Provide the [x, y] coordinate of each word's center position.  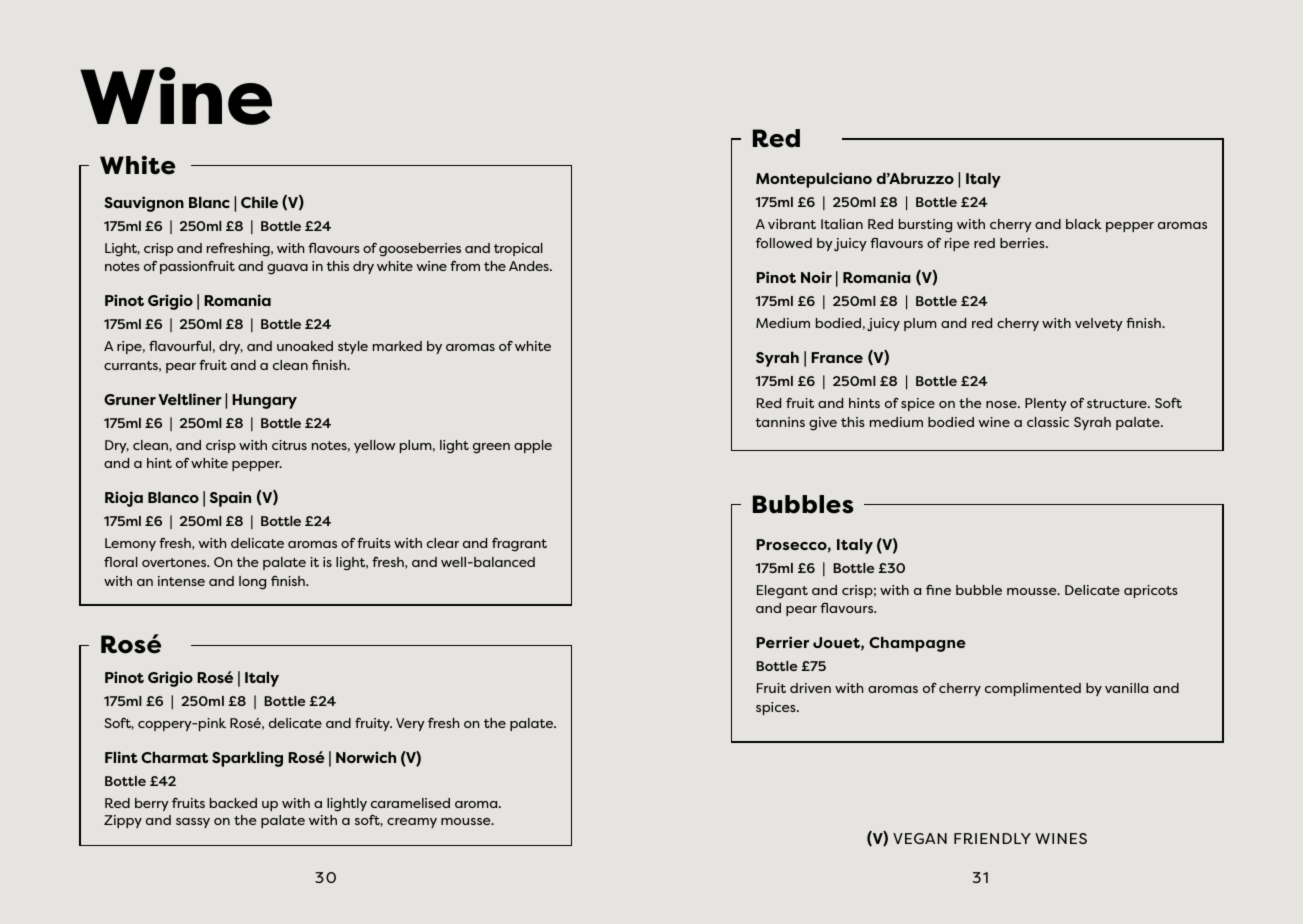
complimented [1033, 689]
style [353, 347]
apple [533, 446]
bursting [925, 226]
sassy [193, 823]
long [252, 583]
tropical [518, 249]
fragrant [519, 544]
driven [810, 688]
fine [938, 590]
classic [1048, 422]
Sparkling [247, 759]
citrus [289, 445]
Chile [259, 202]
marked [397, 346]
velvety [1099, 324]
